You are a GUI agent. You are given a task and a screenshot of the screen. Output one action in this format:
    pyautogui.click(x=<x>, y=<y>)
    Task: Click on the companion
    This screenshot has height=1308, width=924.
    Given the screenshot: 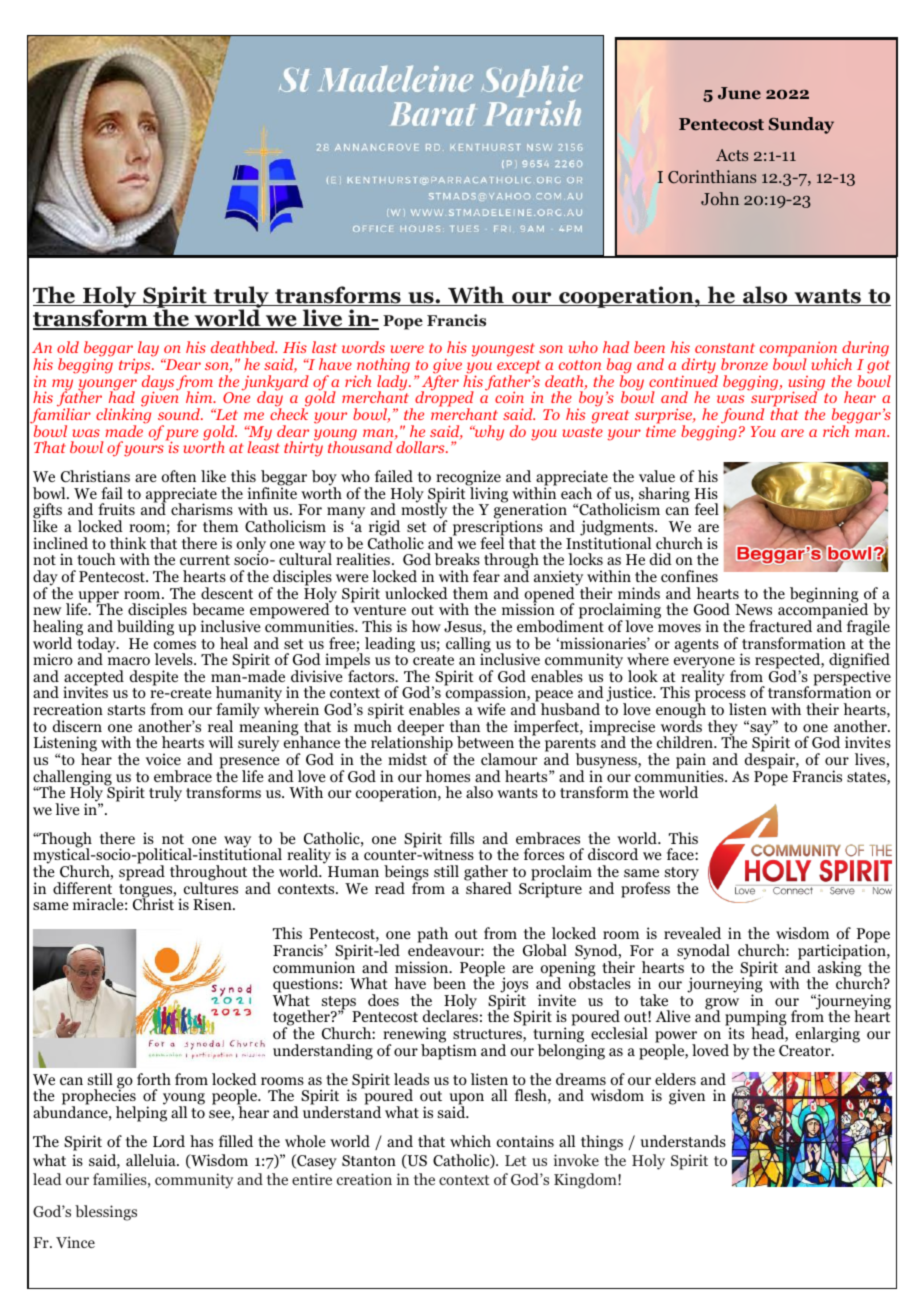 What is the action you would take?
    pyautogui.click(x=798, y=350)
